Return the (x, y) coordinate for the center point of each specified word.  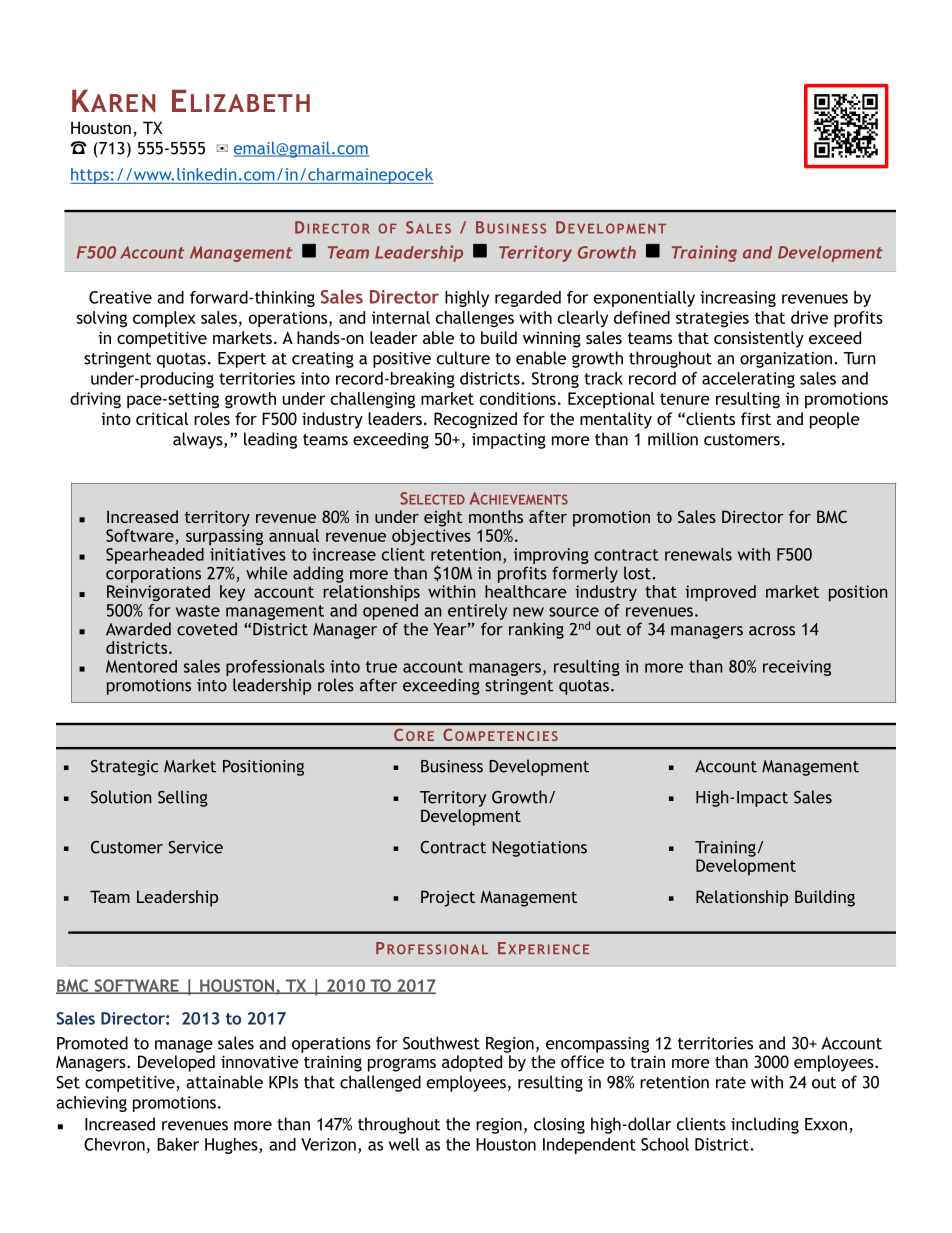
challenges (475, 319)
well (404, 1144)
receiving (797, 668)
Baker (178, 1144)
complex (164, 319)
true (381, 667)
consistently (759, 339)
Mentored (141, 666)
